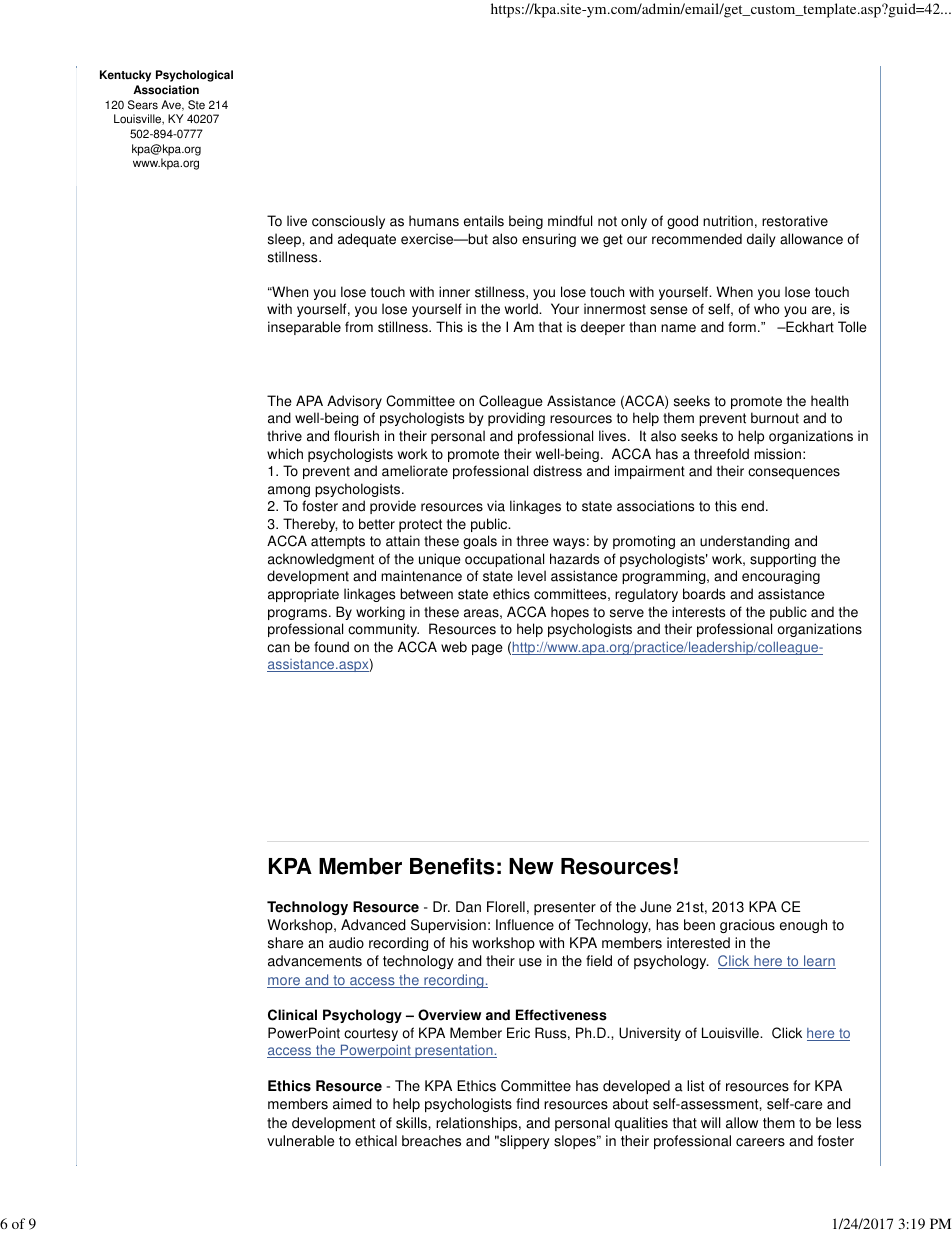 This image has width=952, height=1233. Describe the element at coordinates (278, 648) in the image. I see `can` at that location.
